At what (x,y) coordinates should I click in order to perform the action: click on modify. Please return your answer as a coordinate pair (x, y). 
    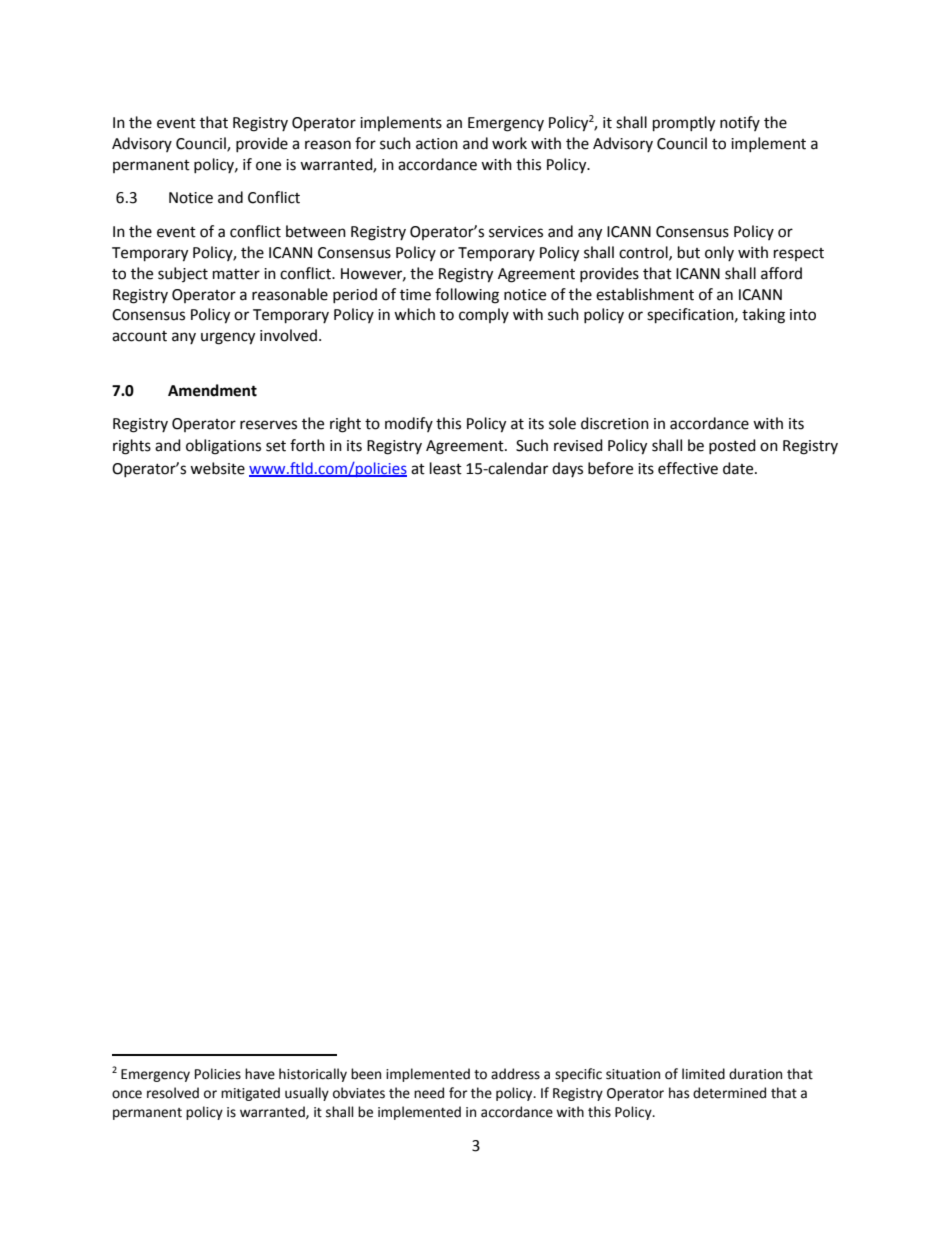
    Looking at the image, I should click on (409, 424).
